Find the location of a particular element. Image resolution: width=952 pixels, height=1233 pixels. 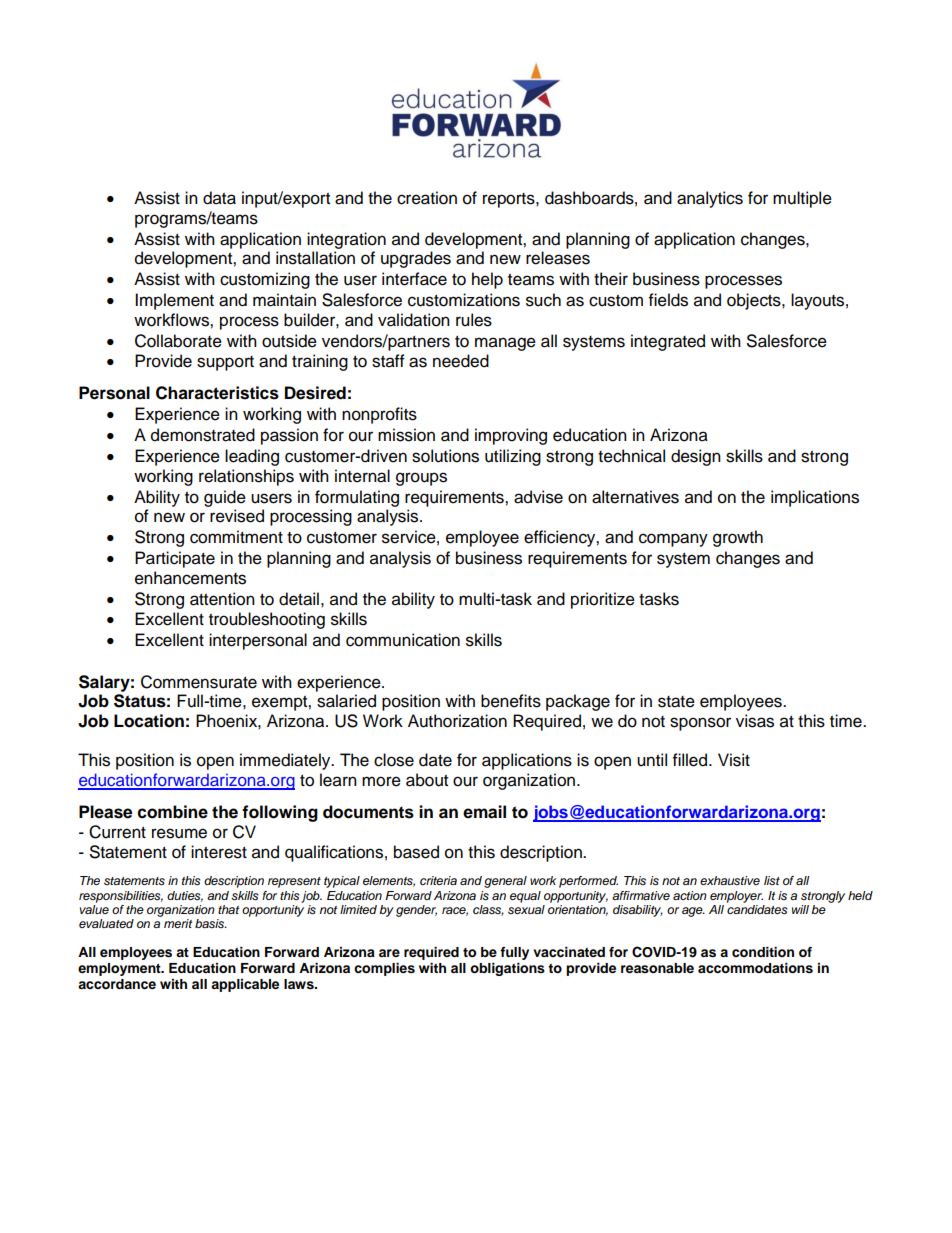

improving is located at coordinates (511, 436).
